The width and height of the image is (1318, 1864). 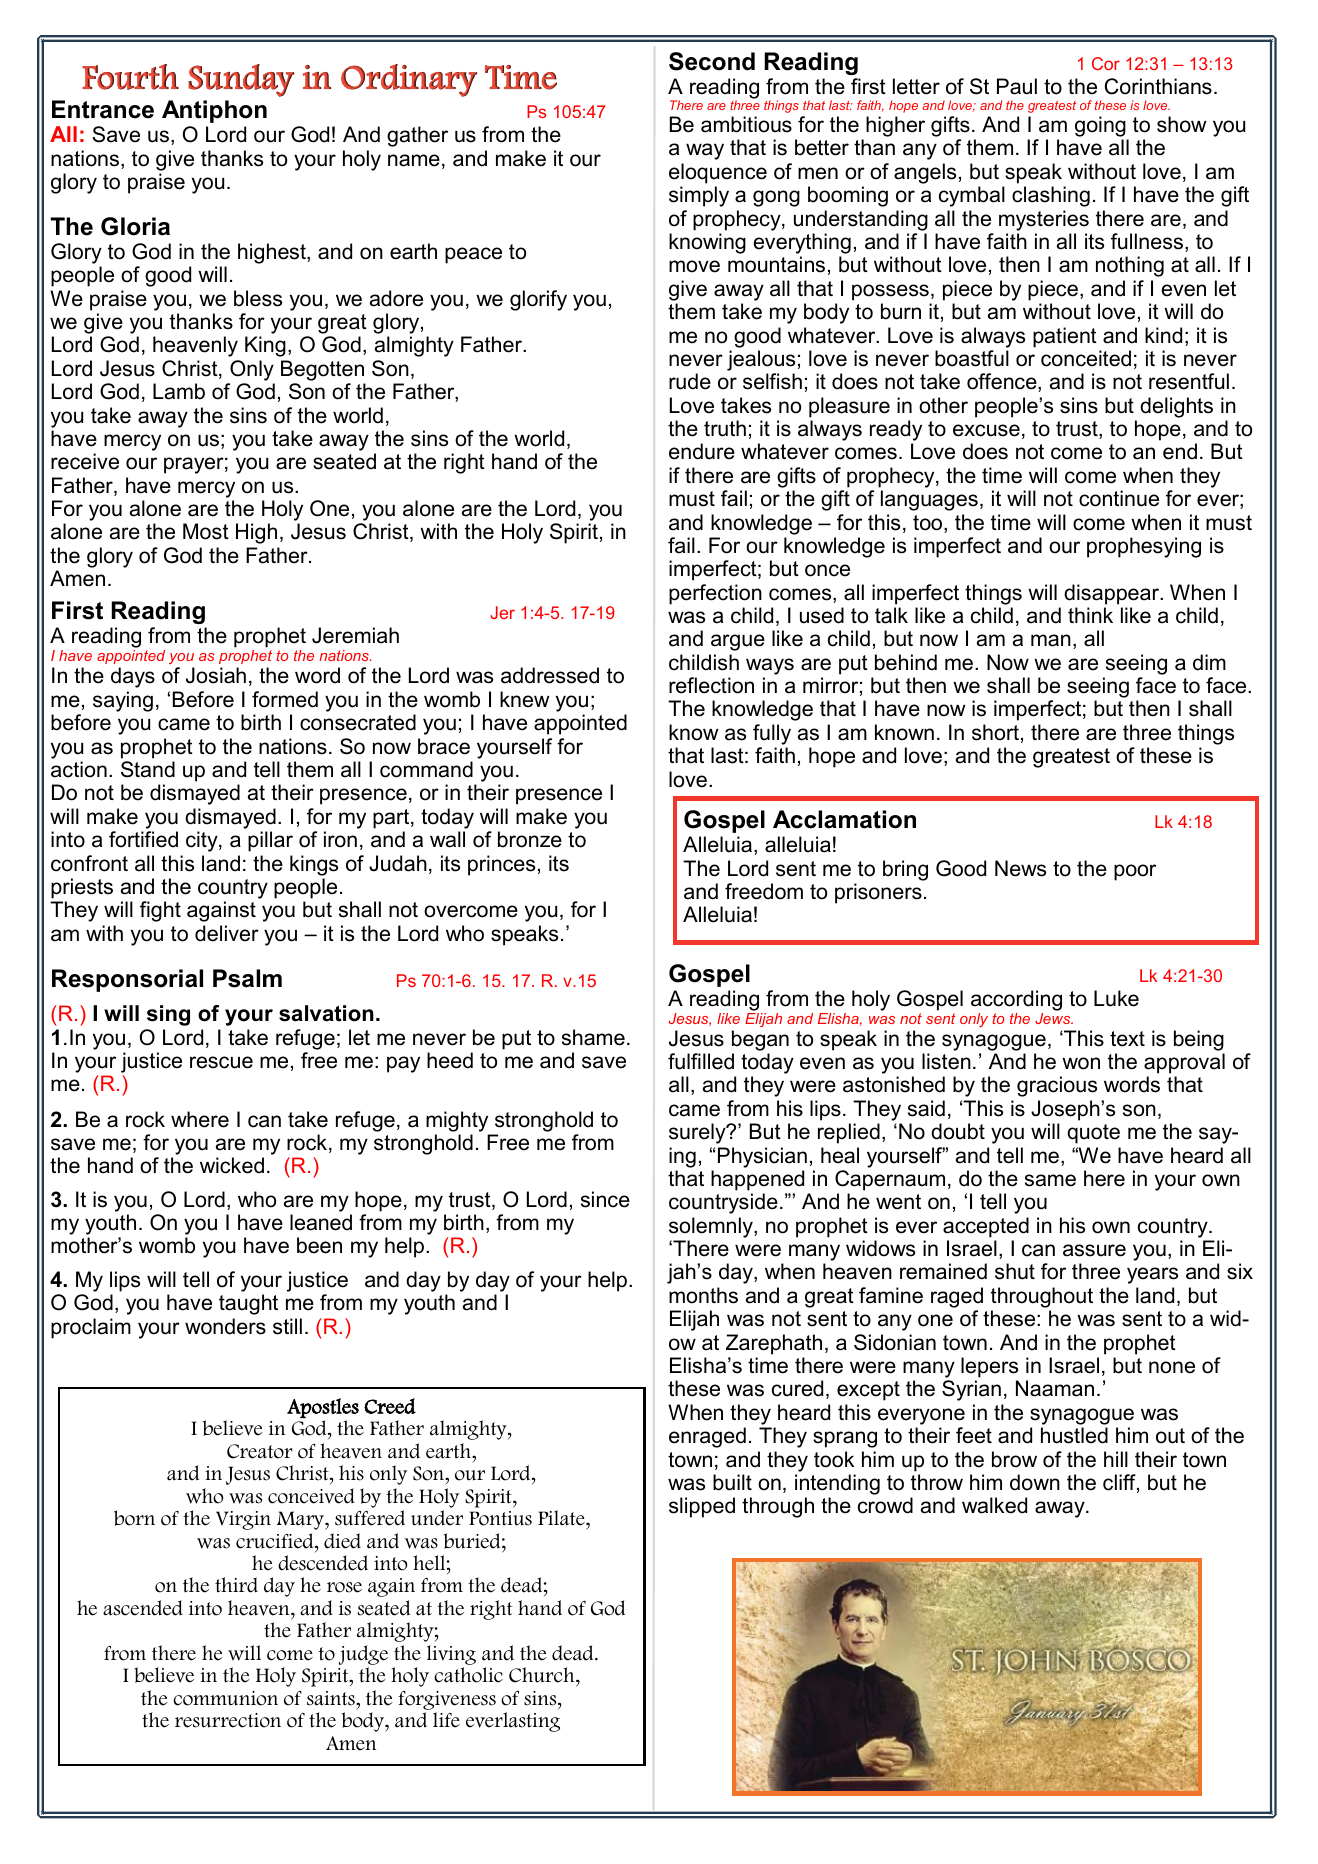 What do you see at coordinates (1090, 615) in the image?
I see `think` at bounding box center [1090, 615].
